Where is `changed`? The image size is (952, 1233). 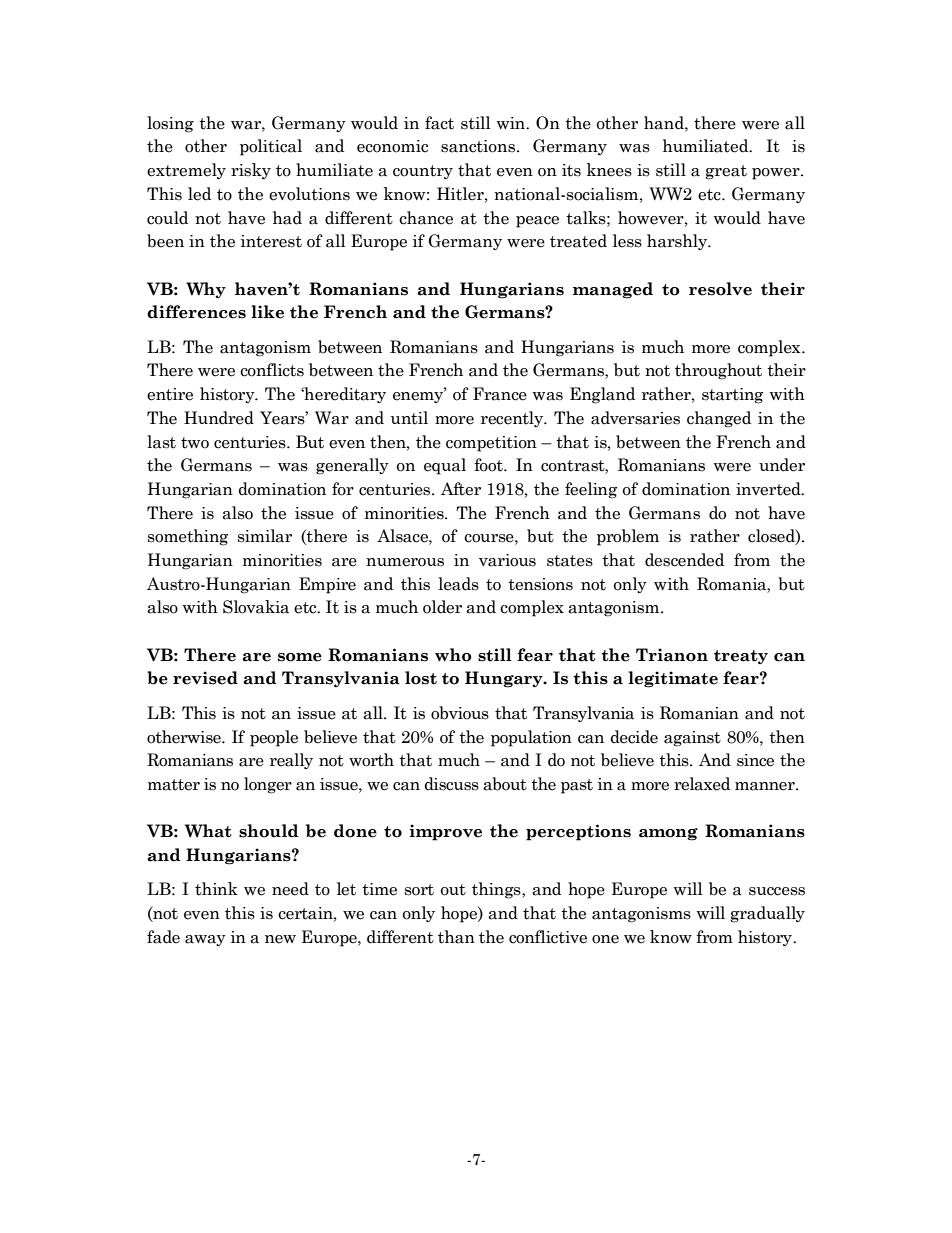 changed is located at coordinates (719, 419).
